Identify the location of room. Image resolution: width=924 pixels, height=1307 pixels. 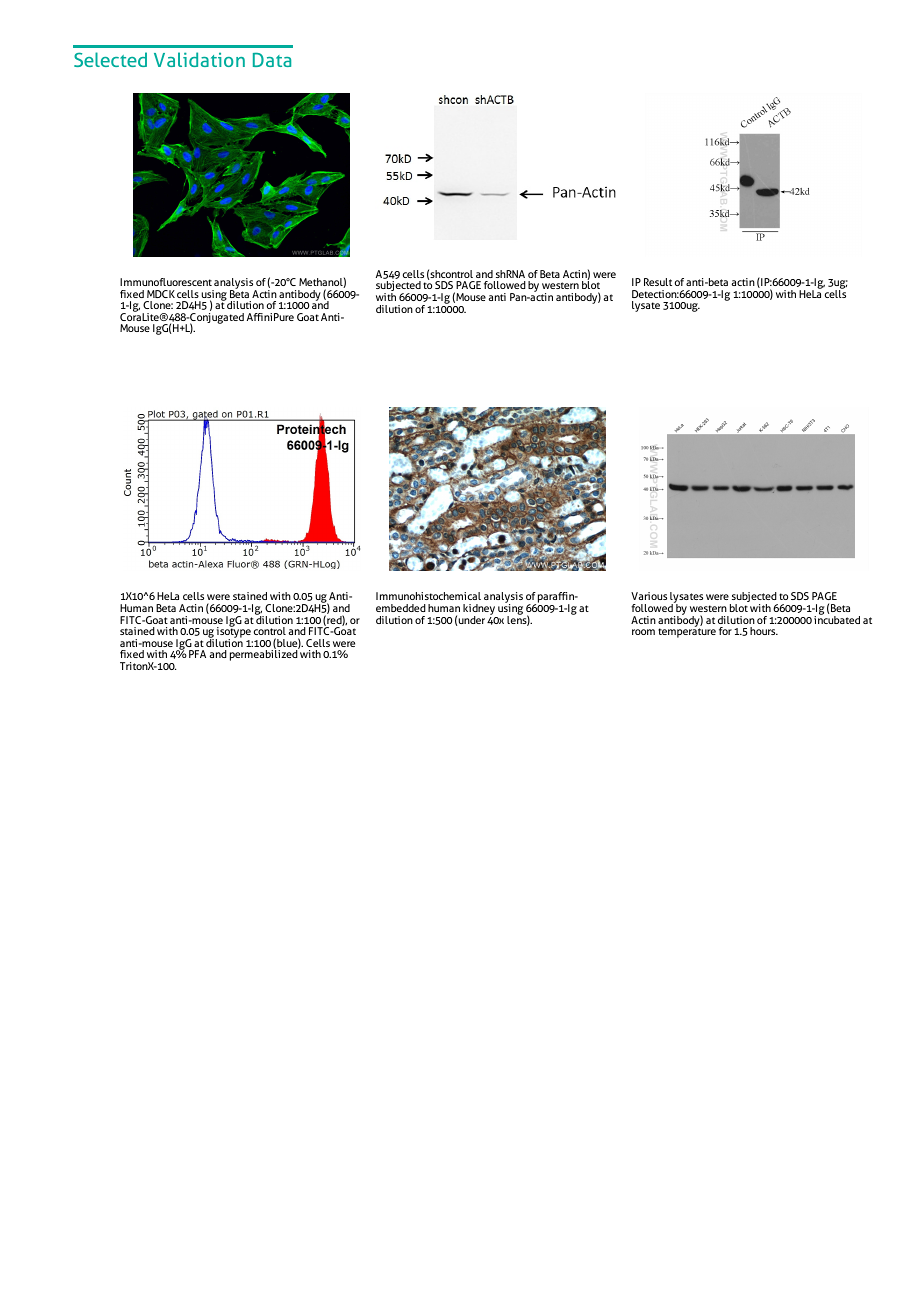
(643, 632).
